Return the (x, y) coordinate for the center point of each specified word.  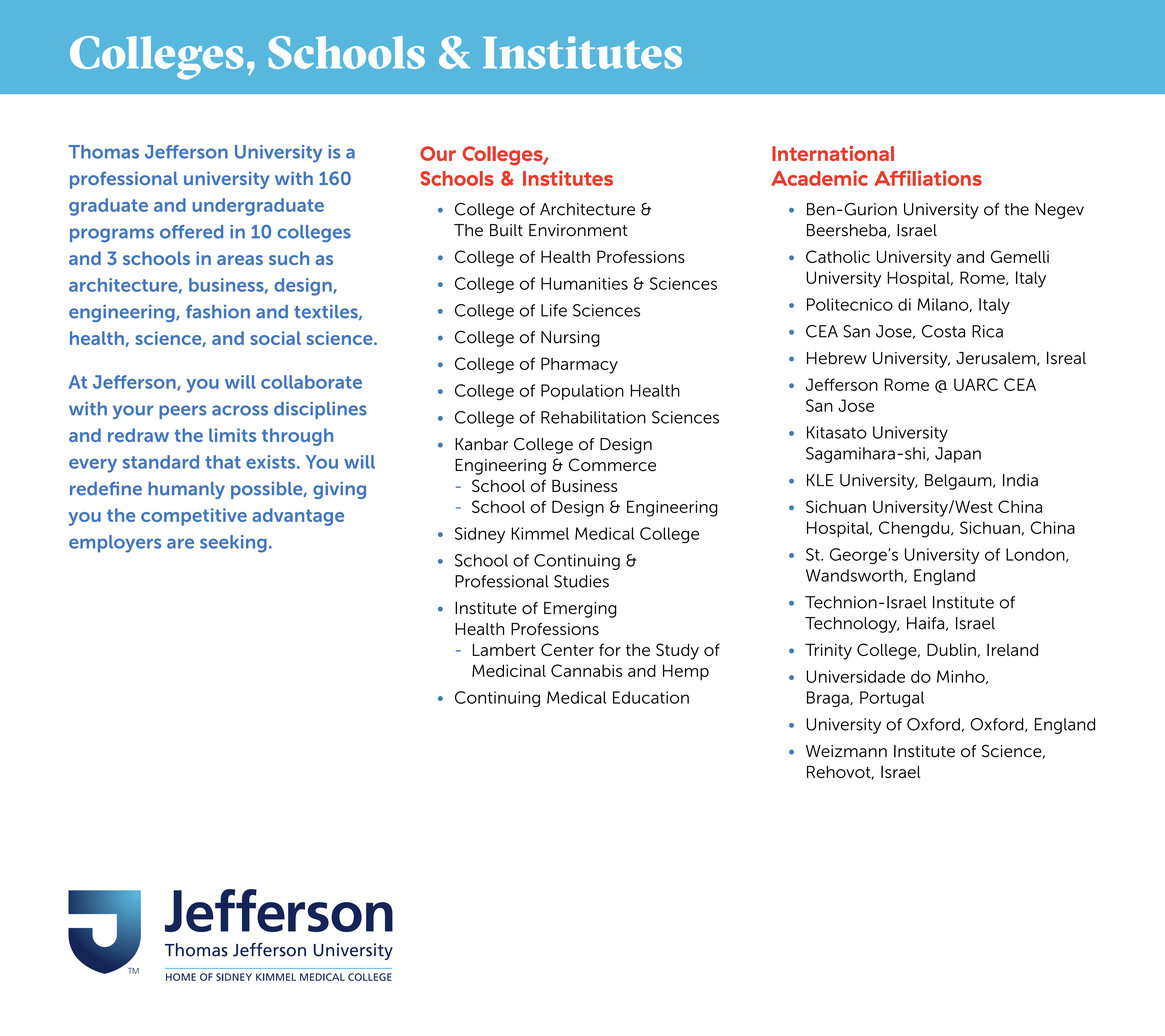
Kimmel (540, 533)
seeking (233, 544)
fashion (218, 312)
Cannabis (586, 670)
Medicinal (509, 670)
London (1036, 555)
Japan (958, 455)
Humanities (584, 283)
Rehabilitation (593, 417)
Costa (943, 331)
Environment (578, 230)
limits (232, 435)
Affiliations (928, 178)
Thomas (103, 152)
